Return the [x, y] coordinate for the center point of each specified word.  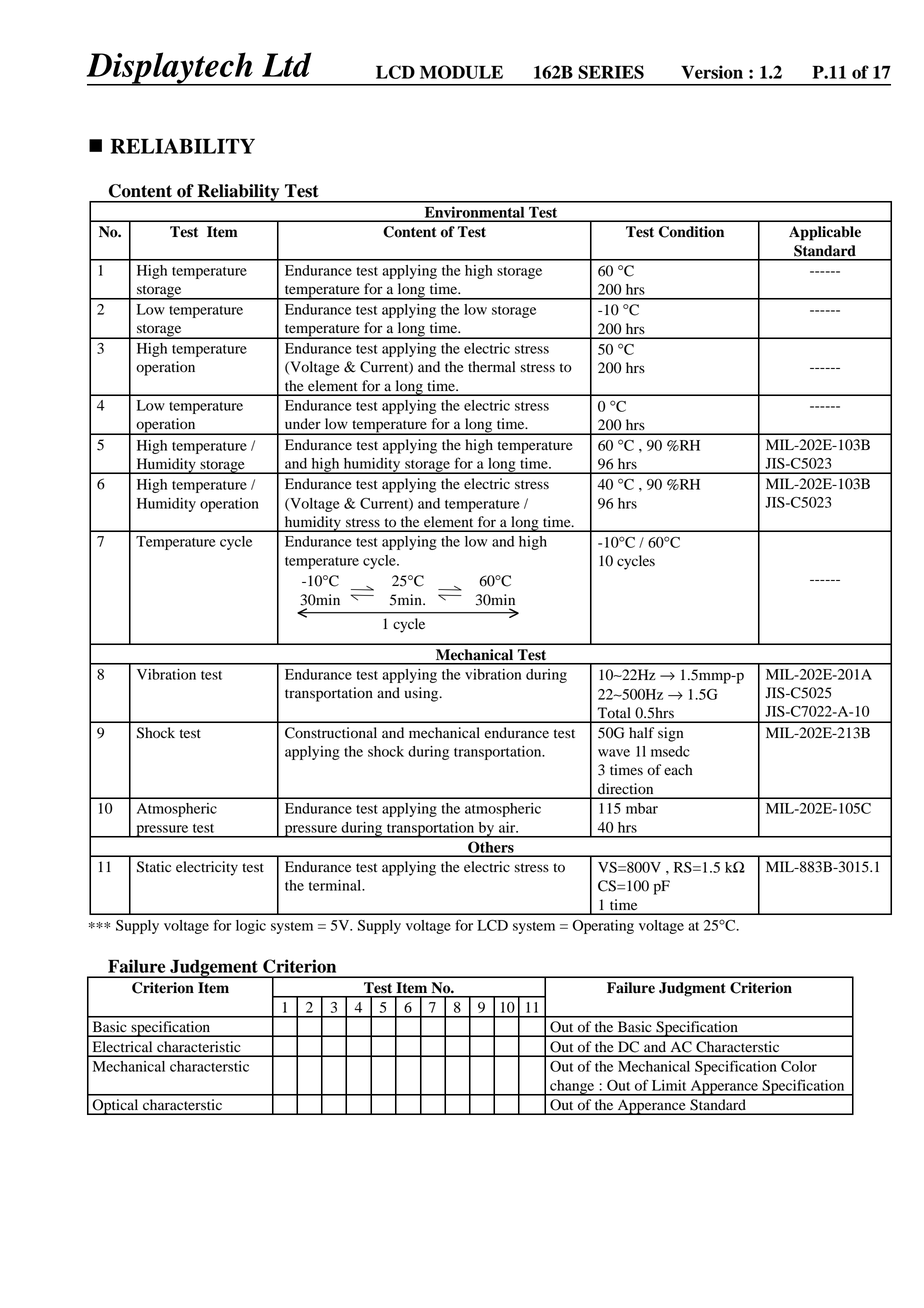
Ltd [287, 64]
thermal [491, 367]
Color [799, 1066]
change [572, 1088]
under [303, 424]
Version [712, 72]
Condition [691, 232]
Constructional [331, 733]
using [422, 694]
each [678, 769]
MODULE [461, 72]
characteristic [199, 1046]
